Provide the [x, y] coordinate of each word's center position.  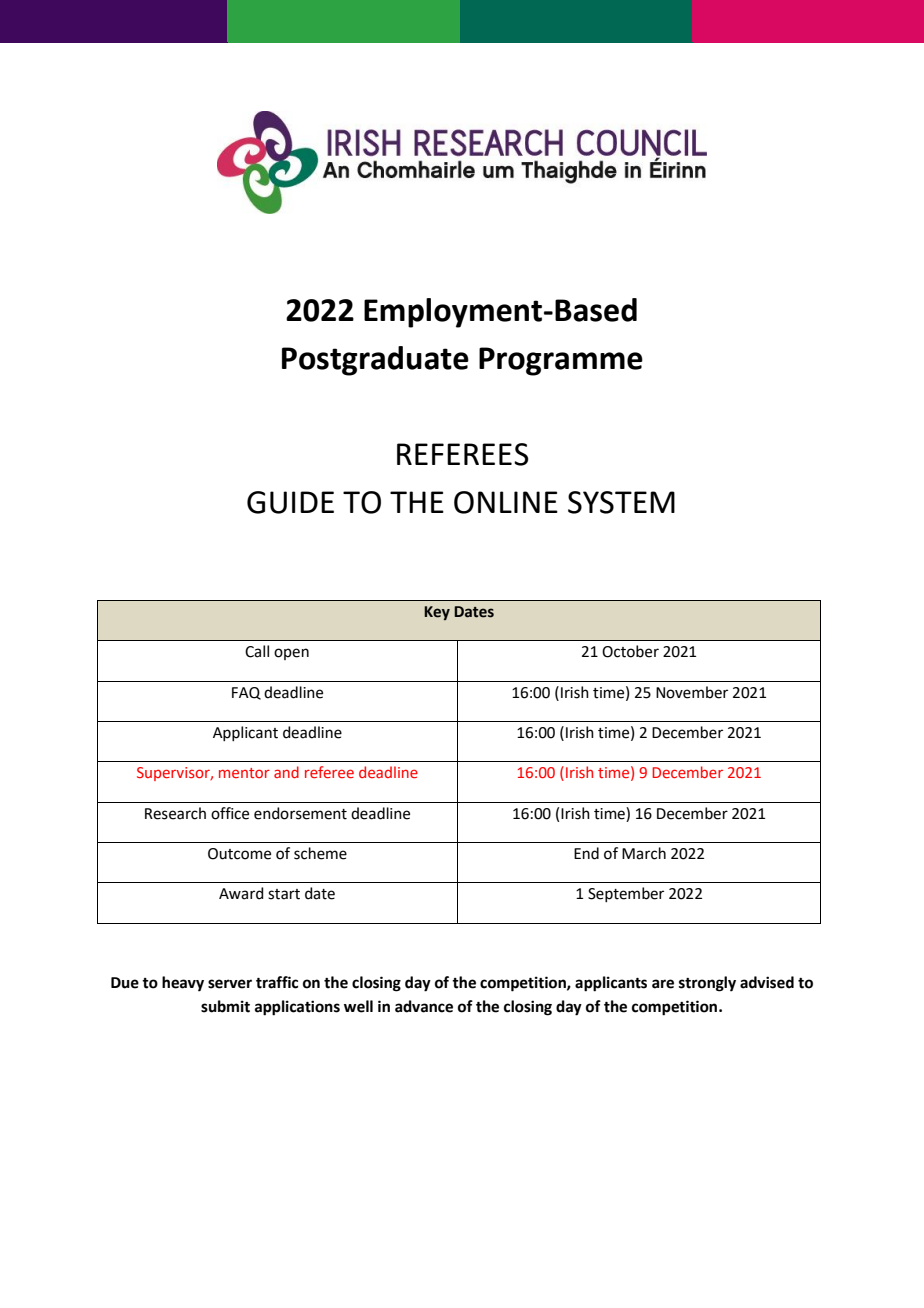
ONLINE [506, 502]
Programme [561, 361]
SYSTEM [621, 502]
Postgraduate [375, 361]
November [692, 692]
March [644, 853]
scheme [320, 853]
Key [437, 613]
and [286, 772]
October [630, 651]
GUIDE [290, 502]
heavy [183, 984]
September [626, 894]
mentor [244, 773]
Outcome [239, 854]
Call [257, 651]
